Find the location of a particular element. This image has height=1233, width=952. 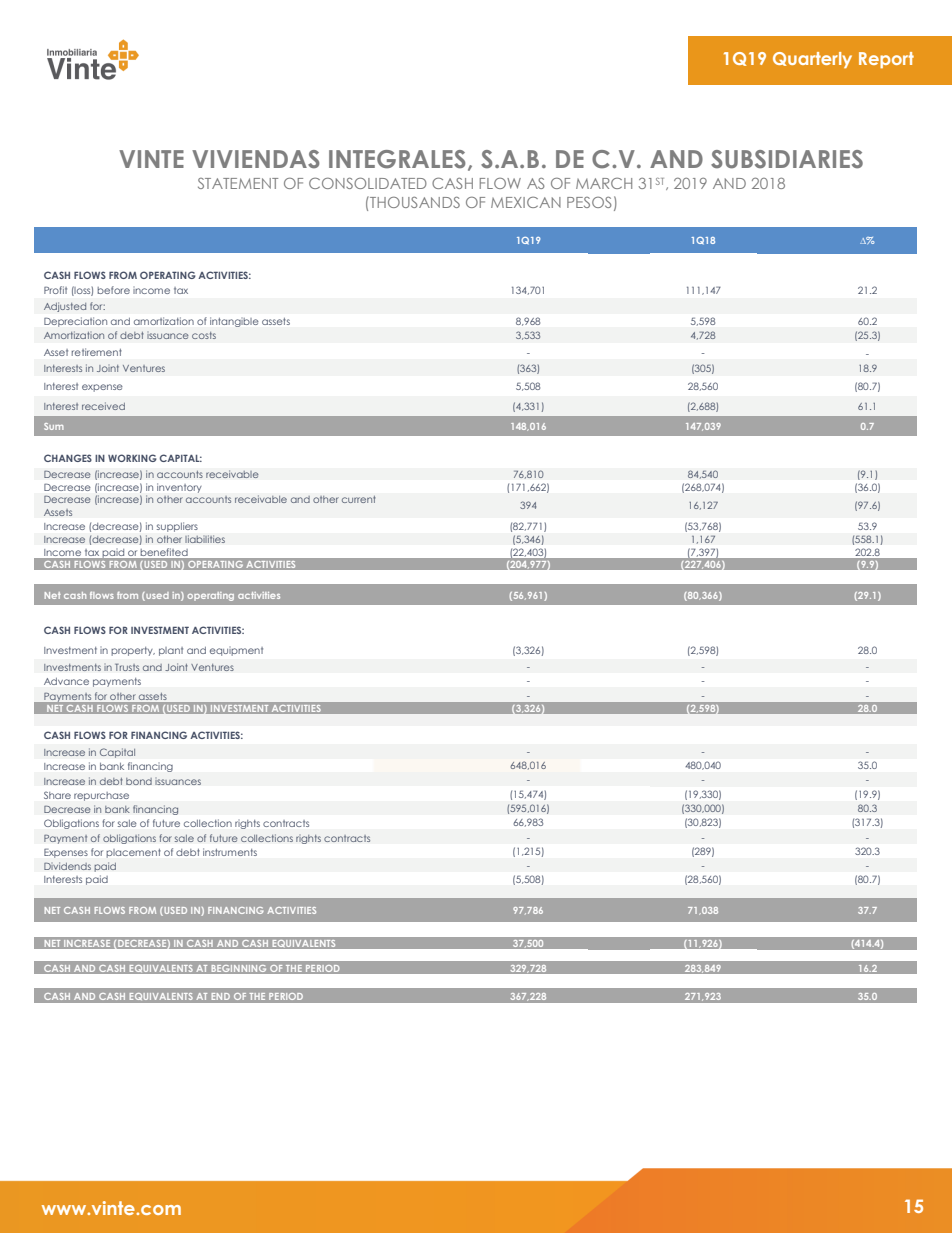

STATEMENT is located at coordinates (238, 183).
